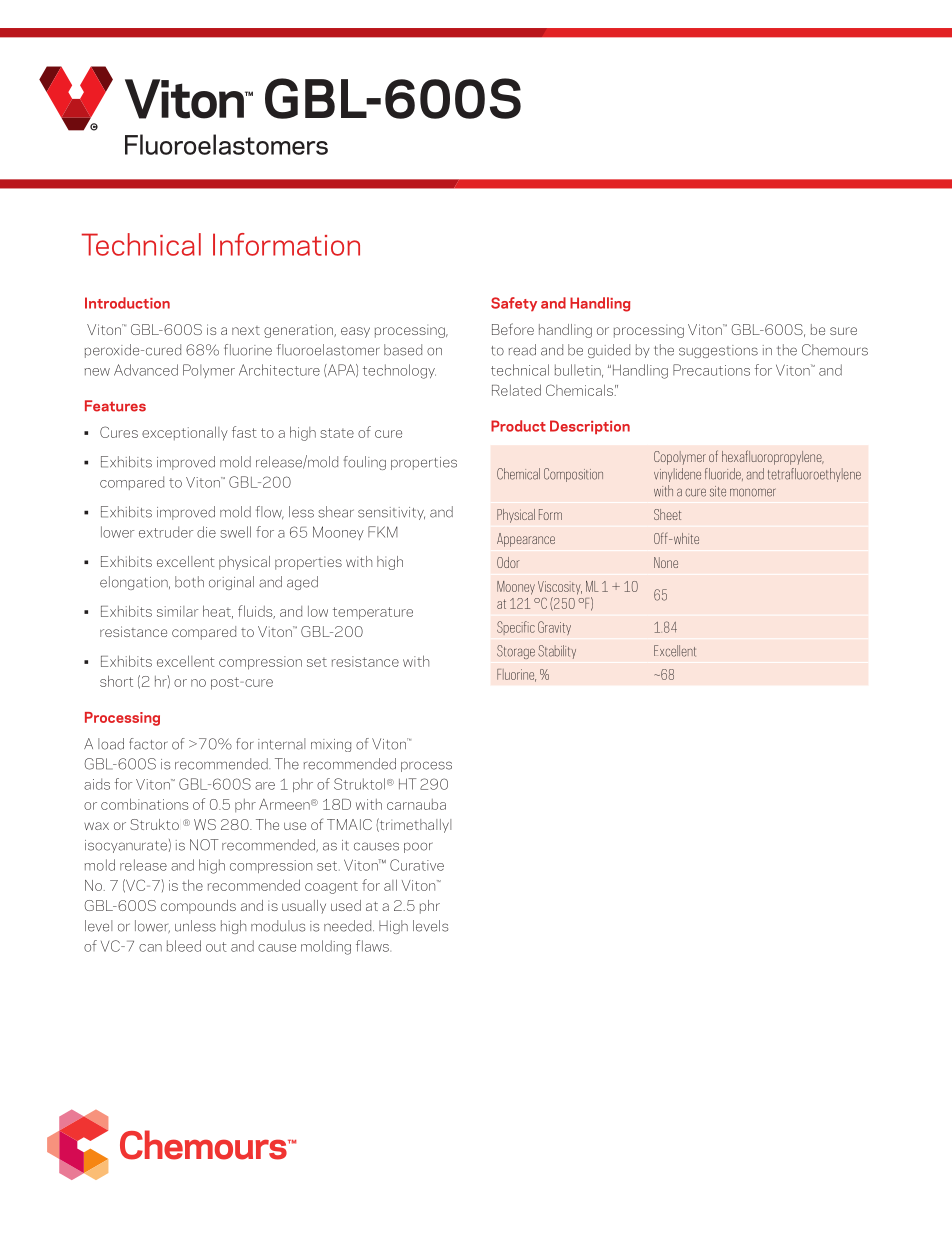 Image resolution: width=952 pixels, height=1233 pixels. What do you see at coordinates (246, 330) in the screenshot?
I see `next` at bounding box center [246, 330].
